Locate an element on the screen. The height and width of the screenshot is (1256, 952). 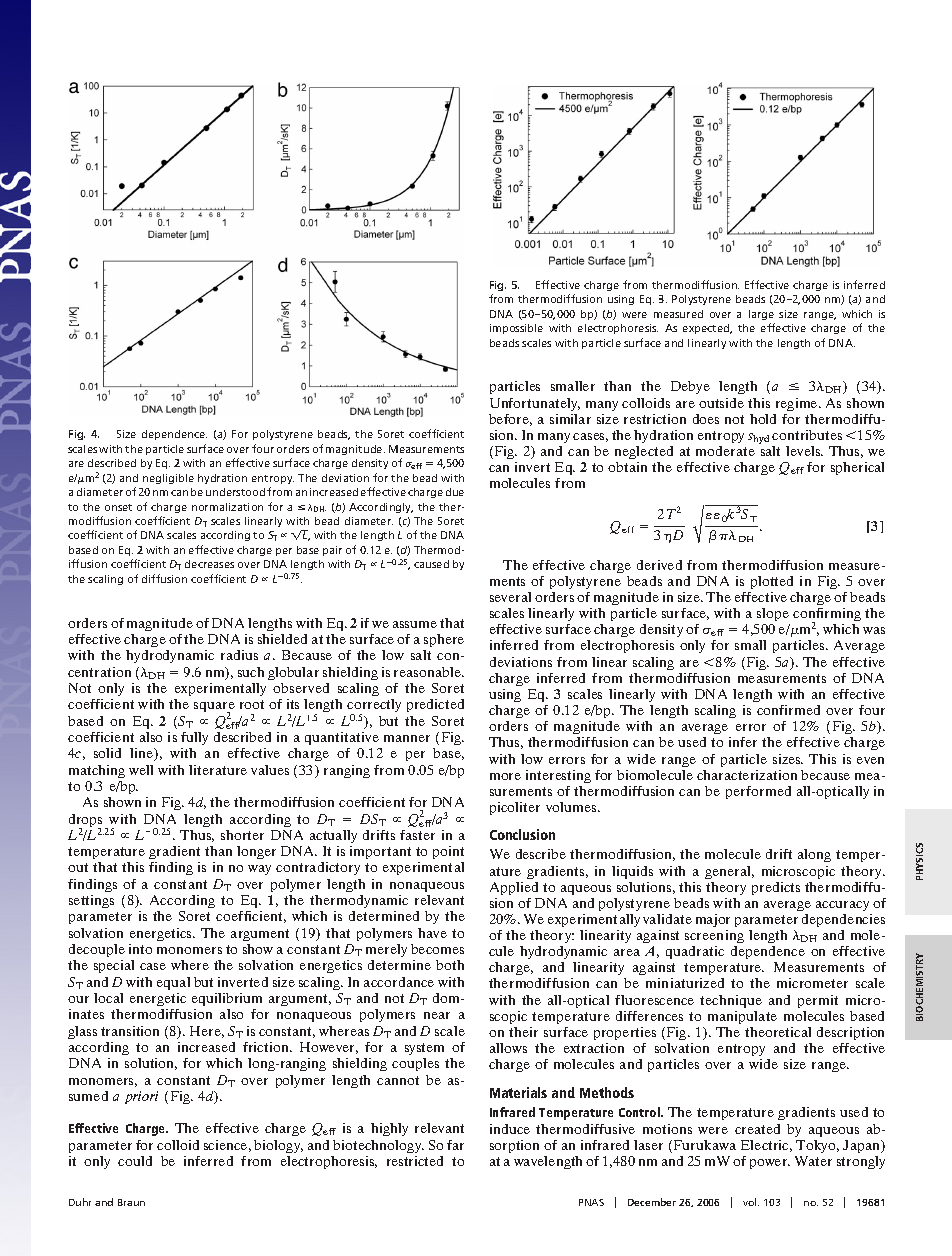
characterization is located at coordinates (747, 775).
